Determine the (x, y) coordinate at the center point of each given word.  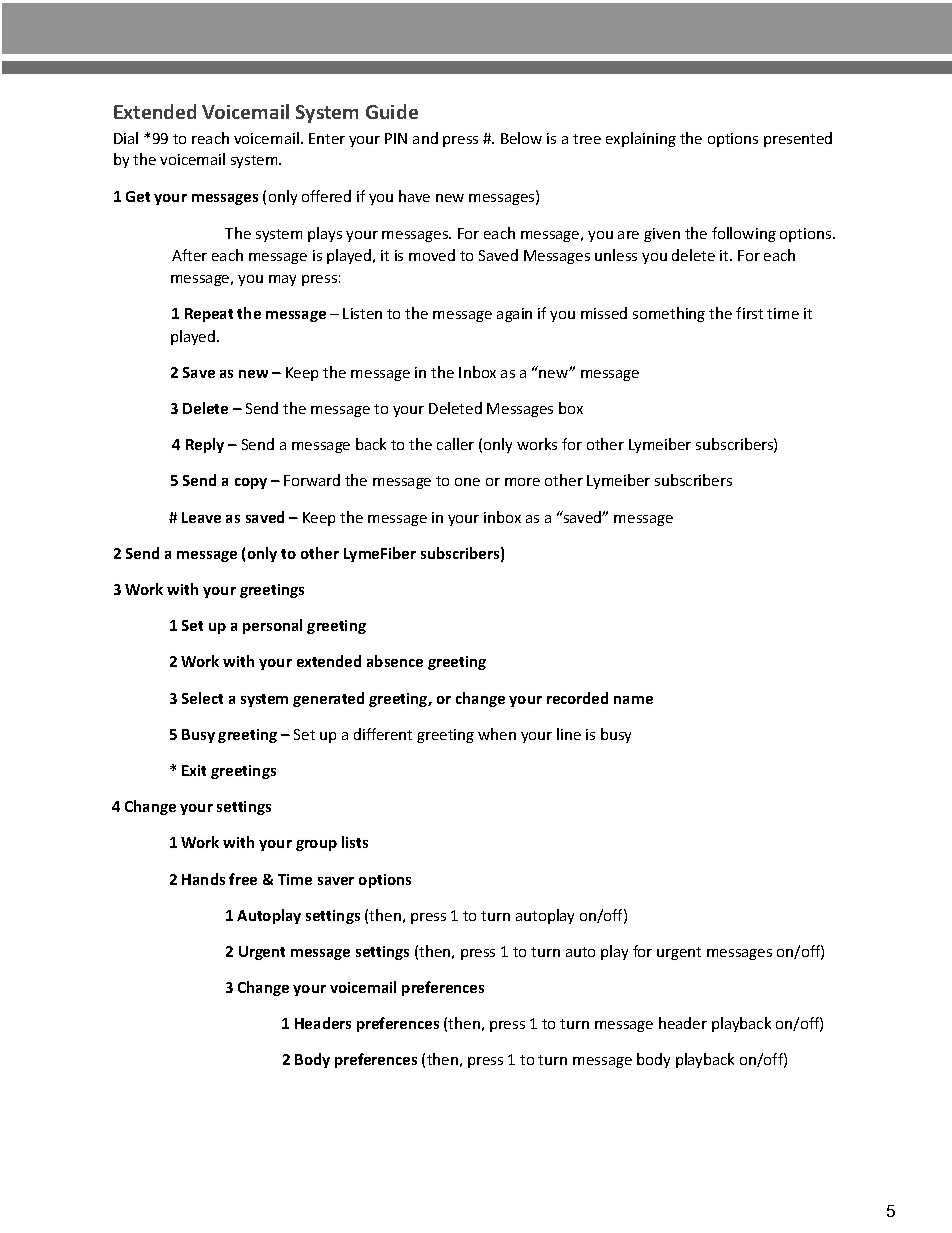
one (467, 482)
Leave (201, 517)
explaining (641, 139)
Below (521, 138)
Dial (126, 138)
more (522, 482)
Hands (203, 879)
